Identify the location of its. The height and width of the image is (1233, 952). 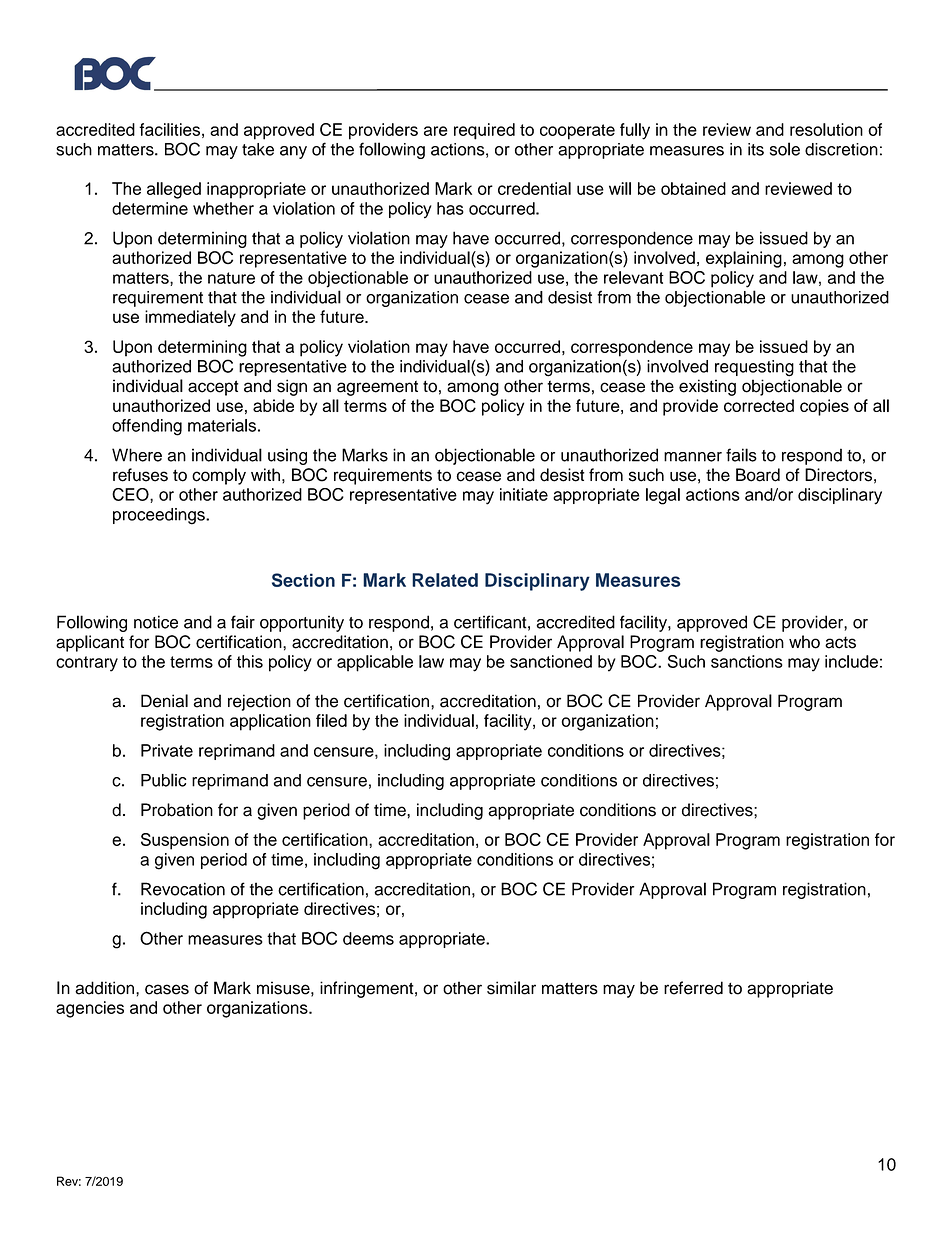
(756, 149).
